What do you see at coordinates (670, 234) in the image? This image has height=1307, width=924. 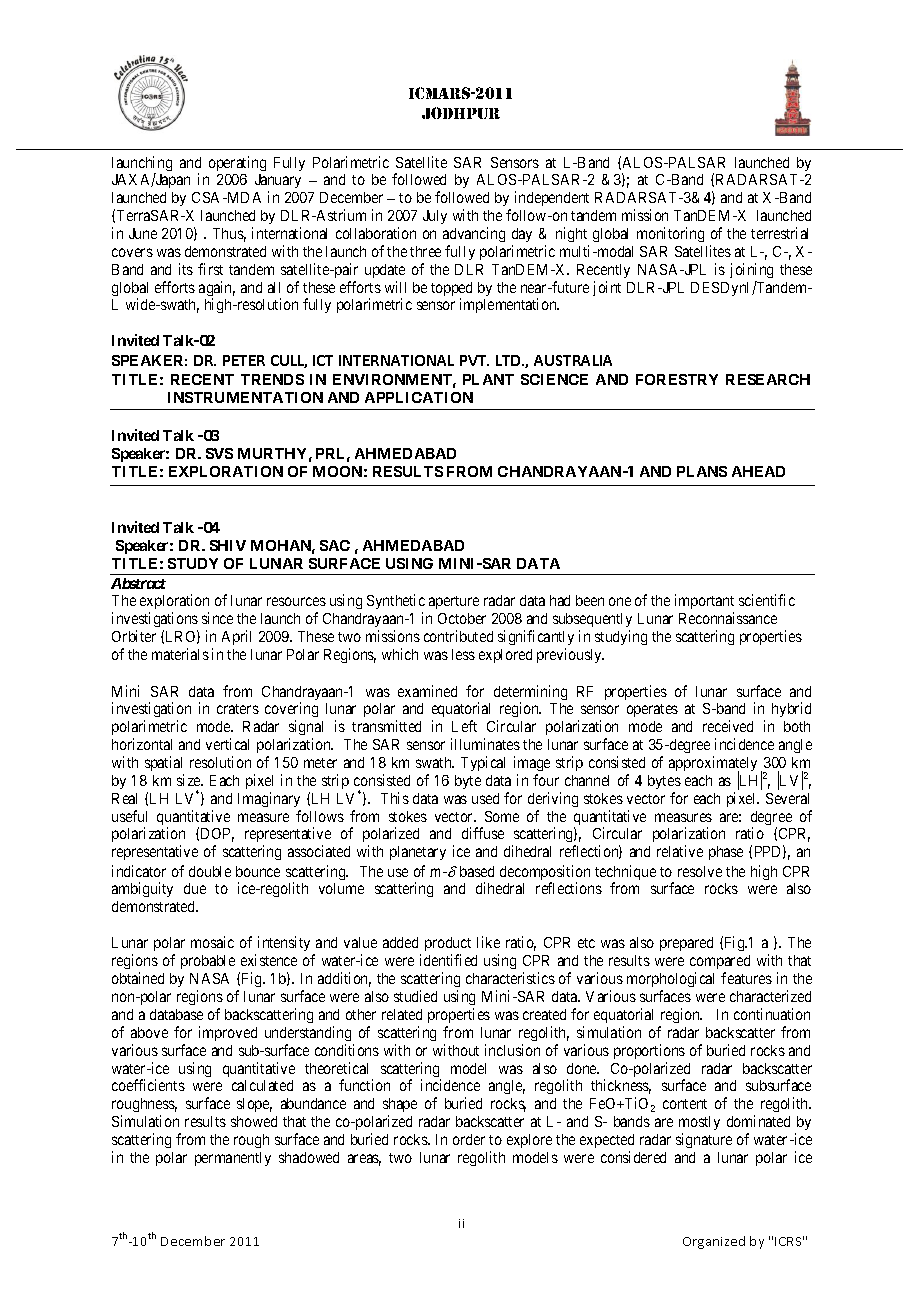 I see `monitoring` at bounding box center [670, 234].
